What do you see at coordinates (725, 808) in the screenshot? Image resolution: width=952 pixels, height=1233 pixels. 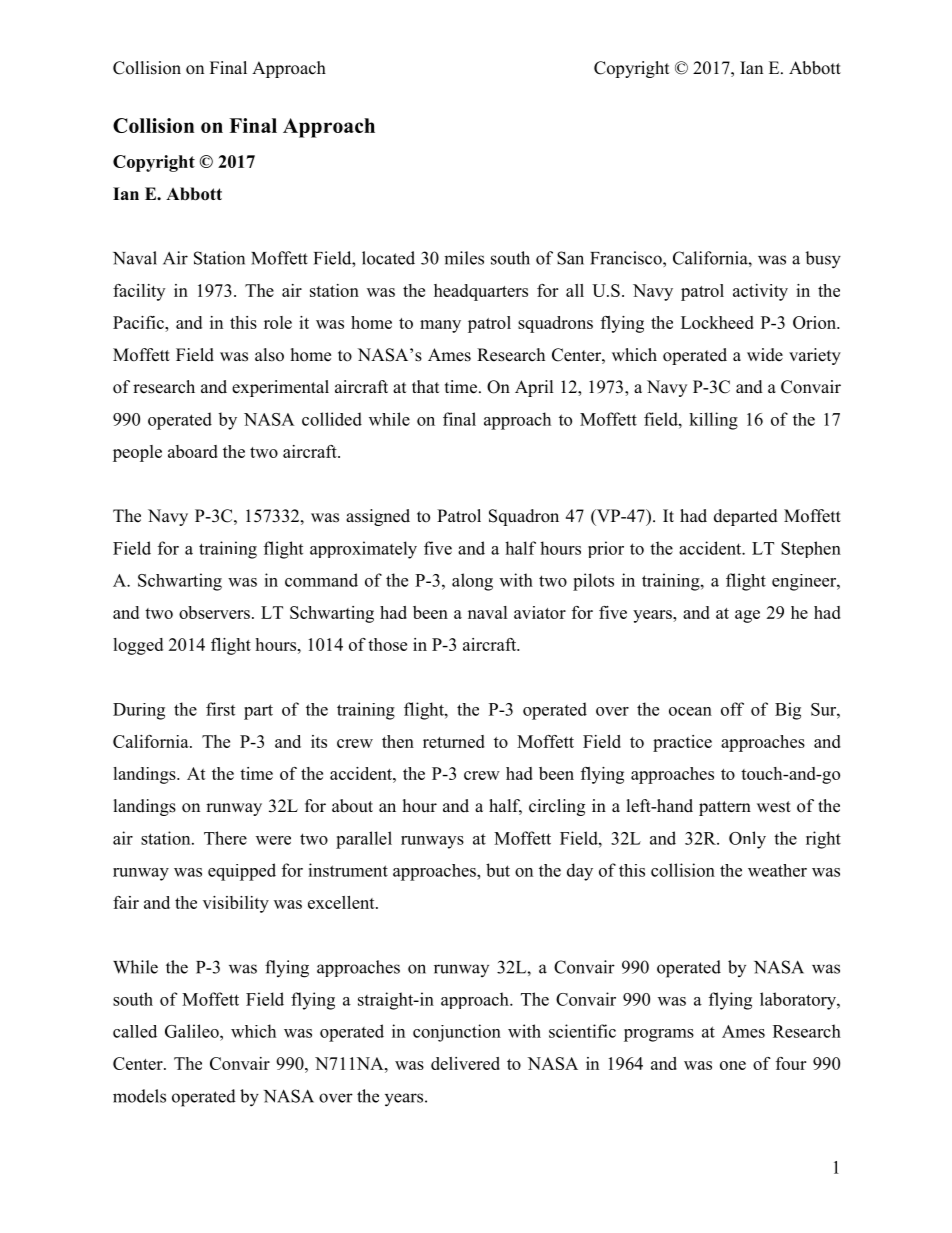 I see `pattern` at bounding box center [725, 808].
